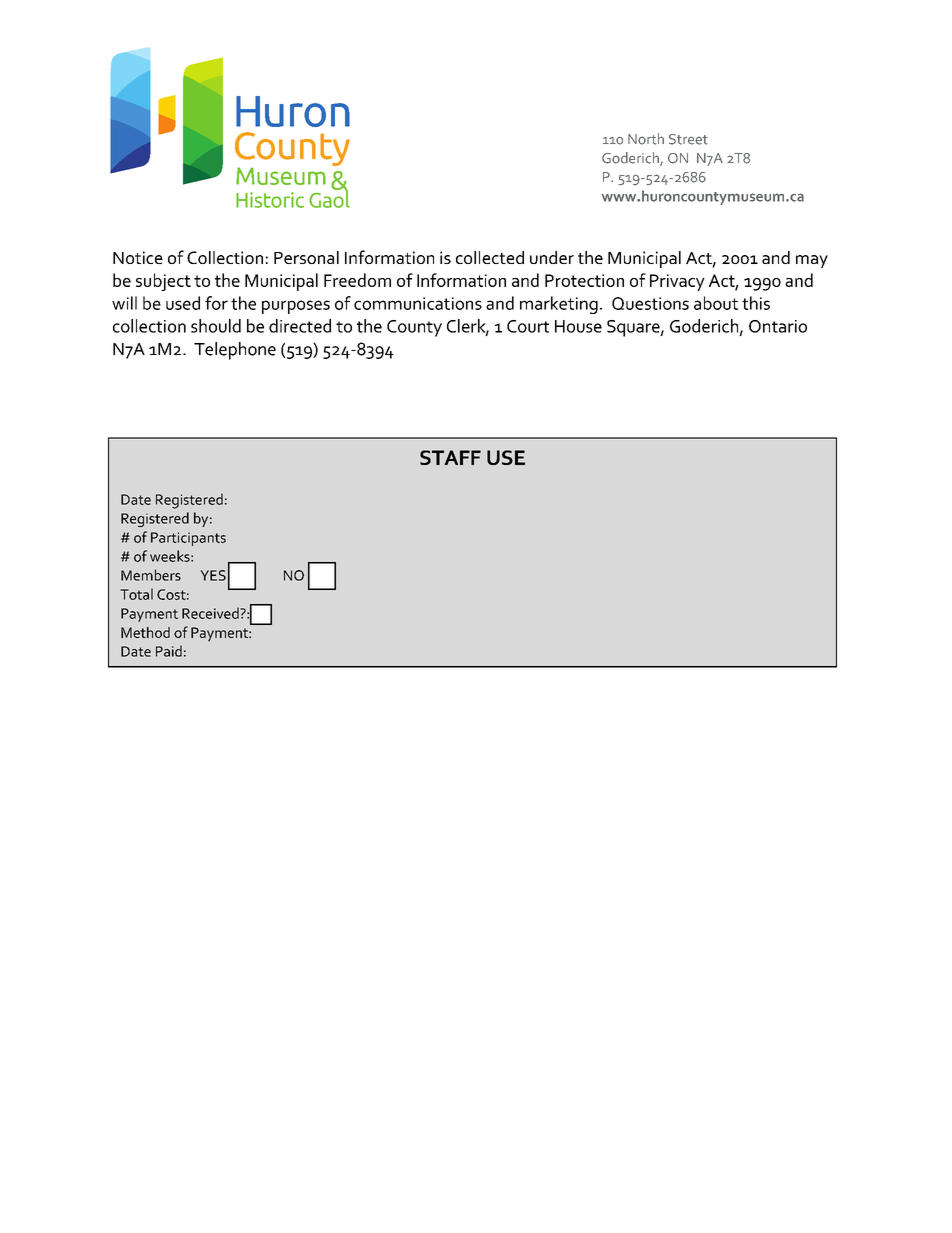  Describe the element at coordinates (646, 139) in the screenshot. I see `North` at that location.
